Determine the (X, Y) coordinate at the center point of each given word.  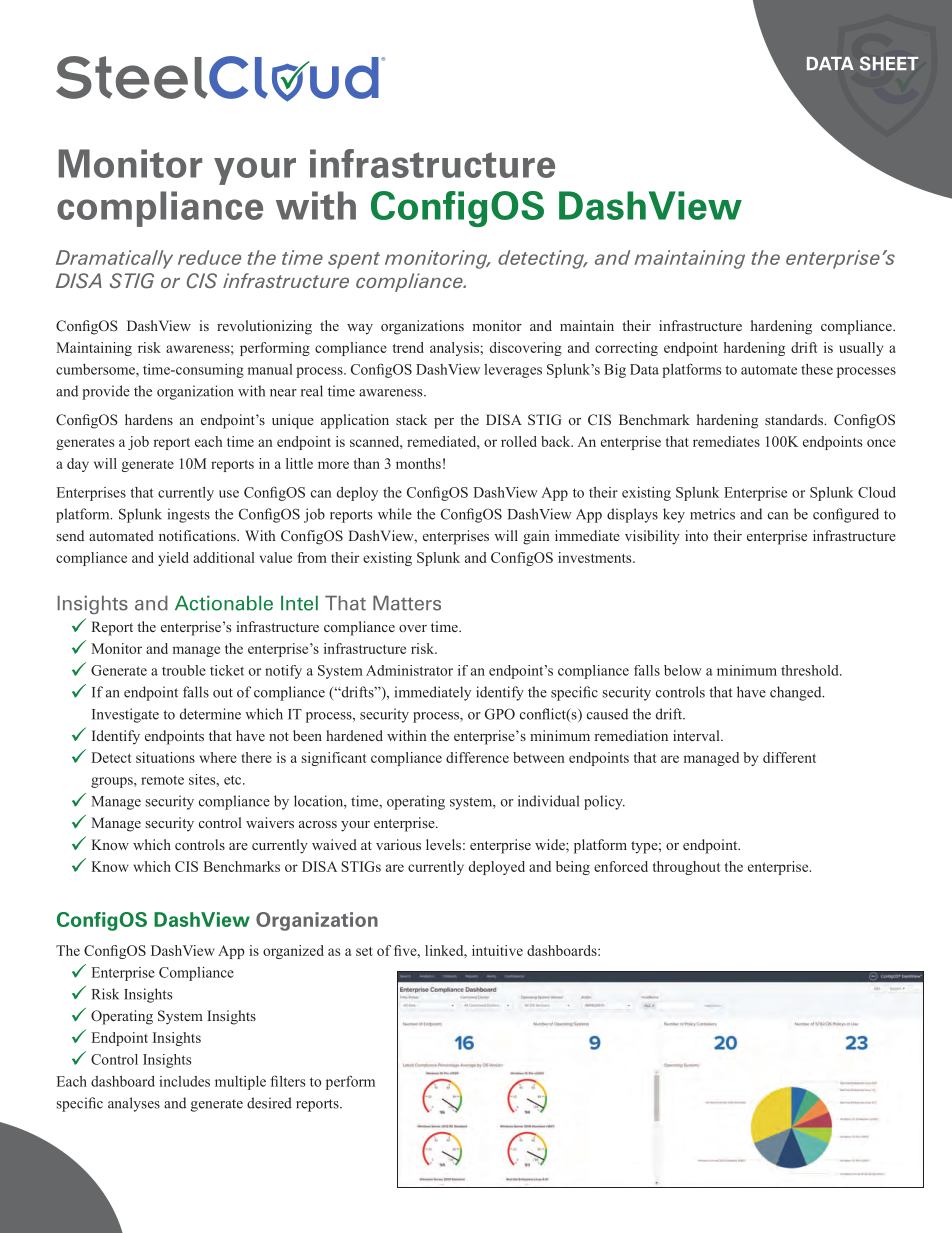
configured (846, 515)
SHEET (889, 63)
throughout (687, 868)
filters (287, 1081)
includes (184, 1081)
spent (354, 260)
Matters (407, 603)
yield (173, 559)
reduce (209, 257)
